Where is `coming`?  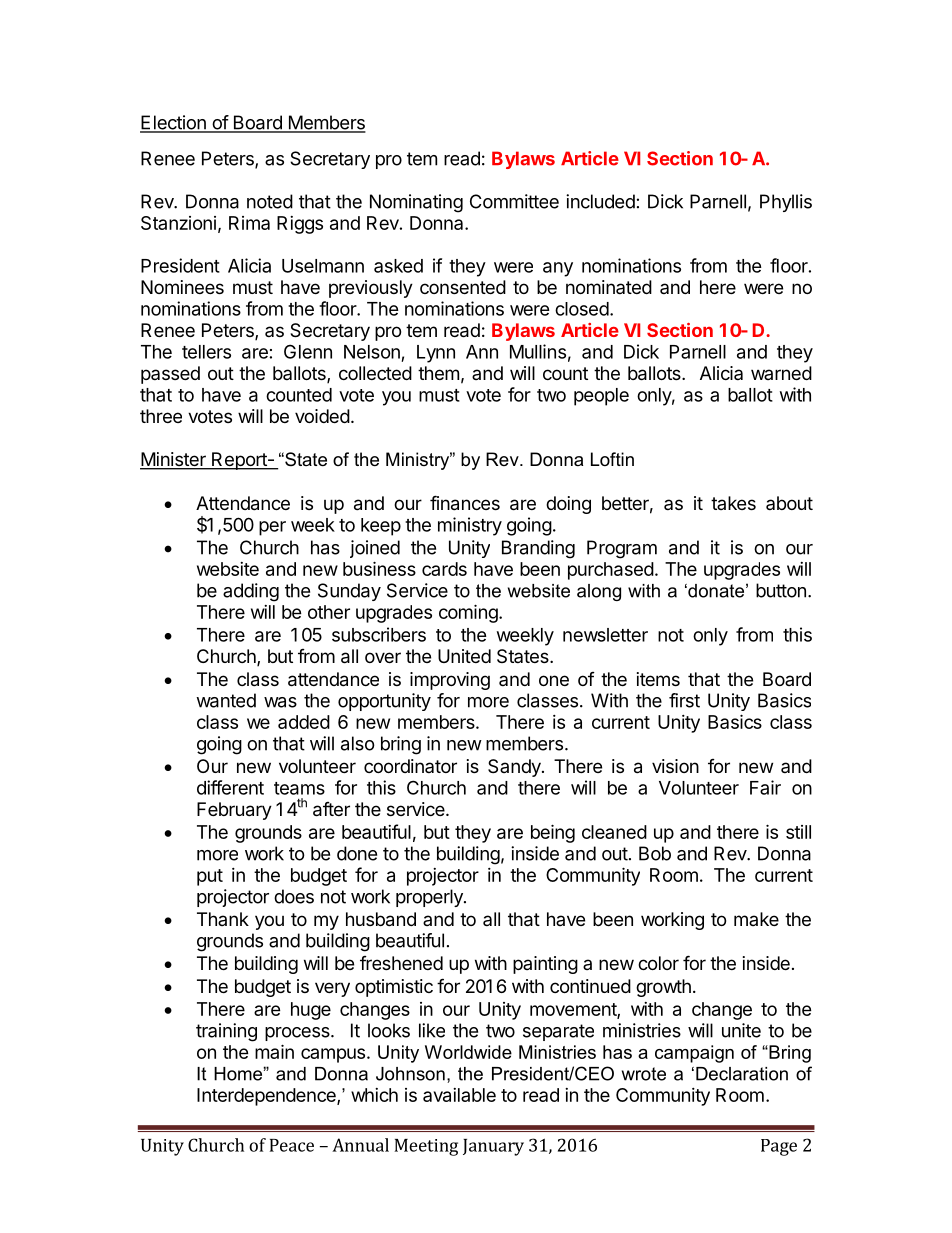
coming is located at coordinates (469, 613).
